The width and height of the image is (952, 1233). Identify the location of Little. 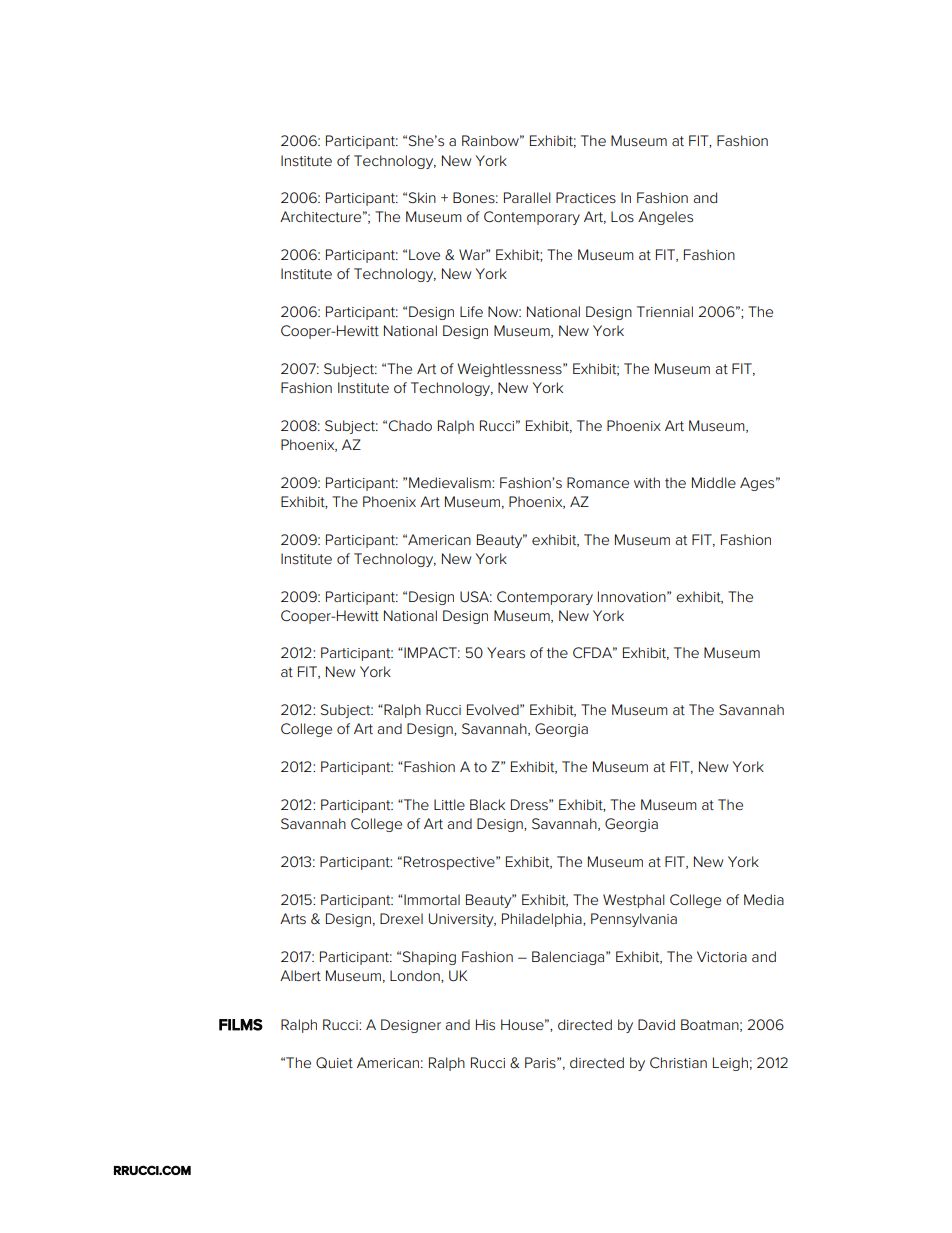
(449, 804).
